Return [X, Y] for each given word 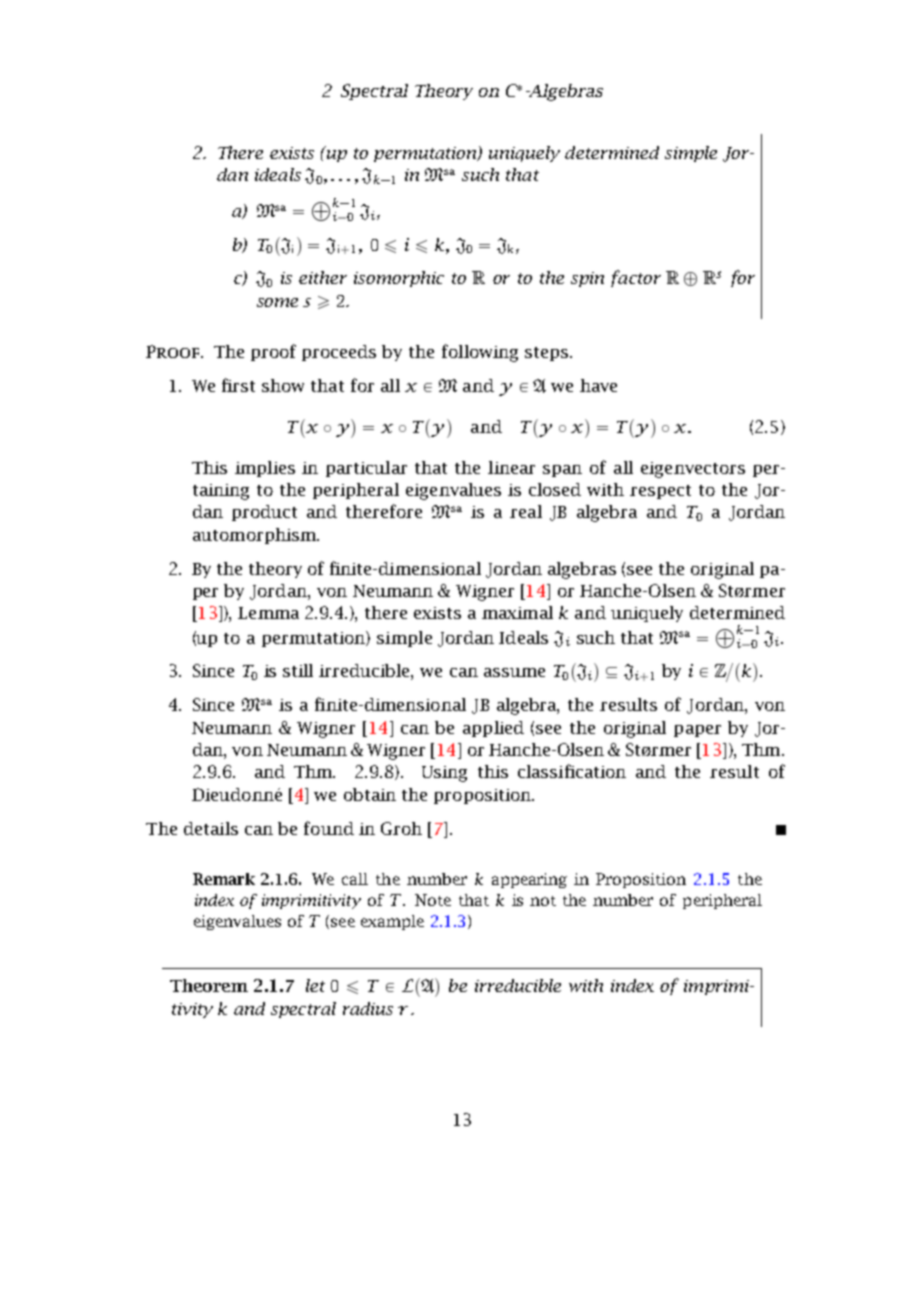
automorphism [255, 536]
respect [660, 492]
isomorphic [399, 279]
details [211, 828]
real [526, 511]
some [277, 302]
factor [636, 278]
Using [444, 774]
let [315, 985]
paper [697, 731]
